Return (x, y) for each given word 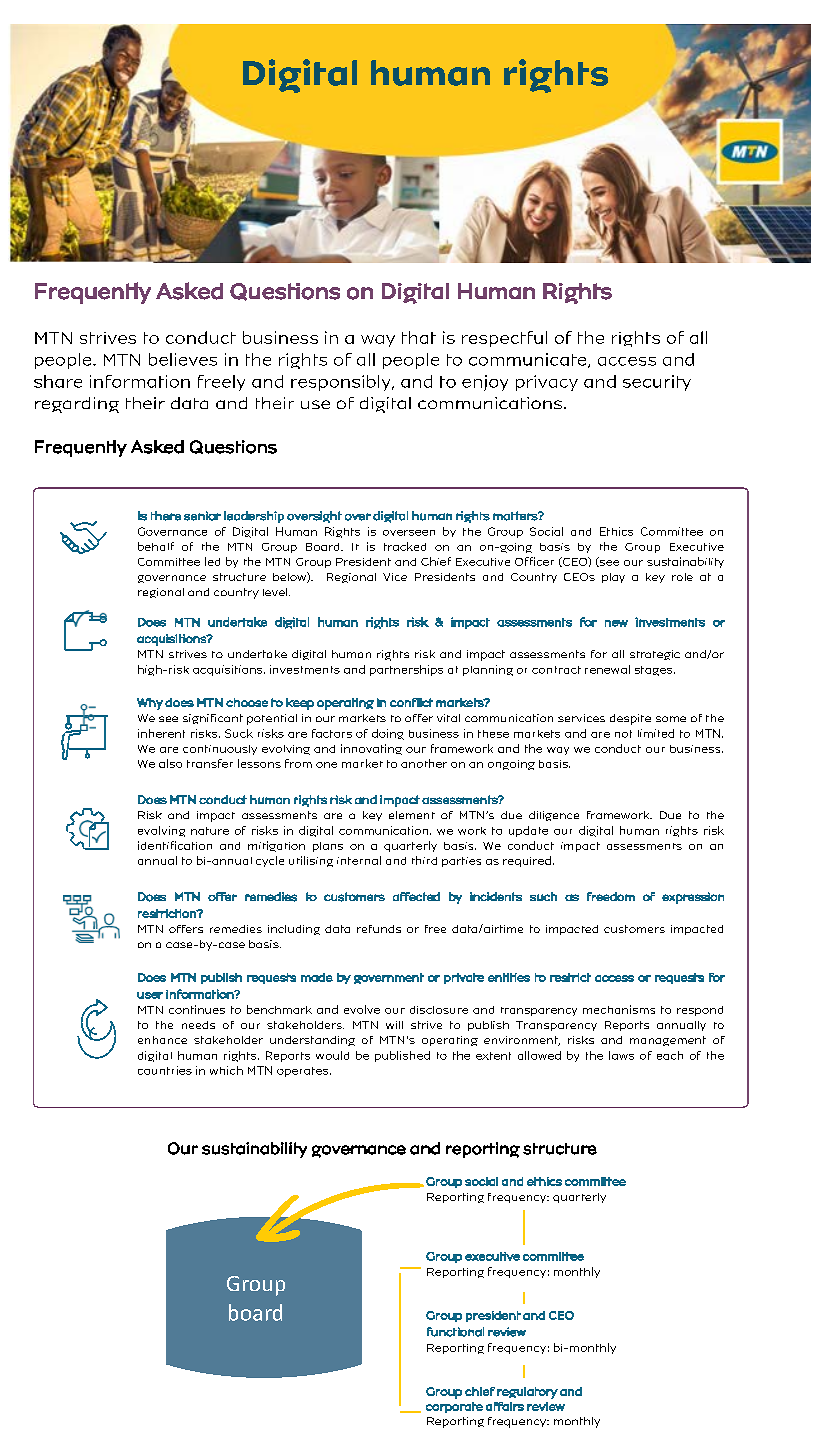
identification (175, 845)
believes (183, 359)
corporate (454, 1407)
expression (693, 898)
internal (359, 860)
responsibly (342, 383)
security (657, 383)
